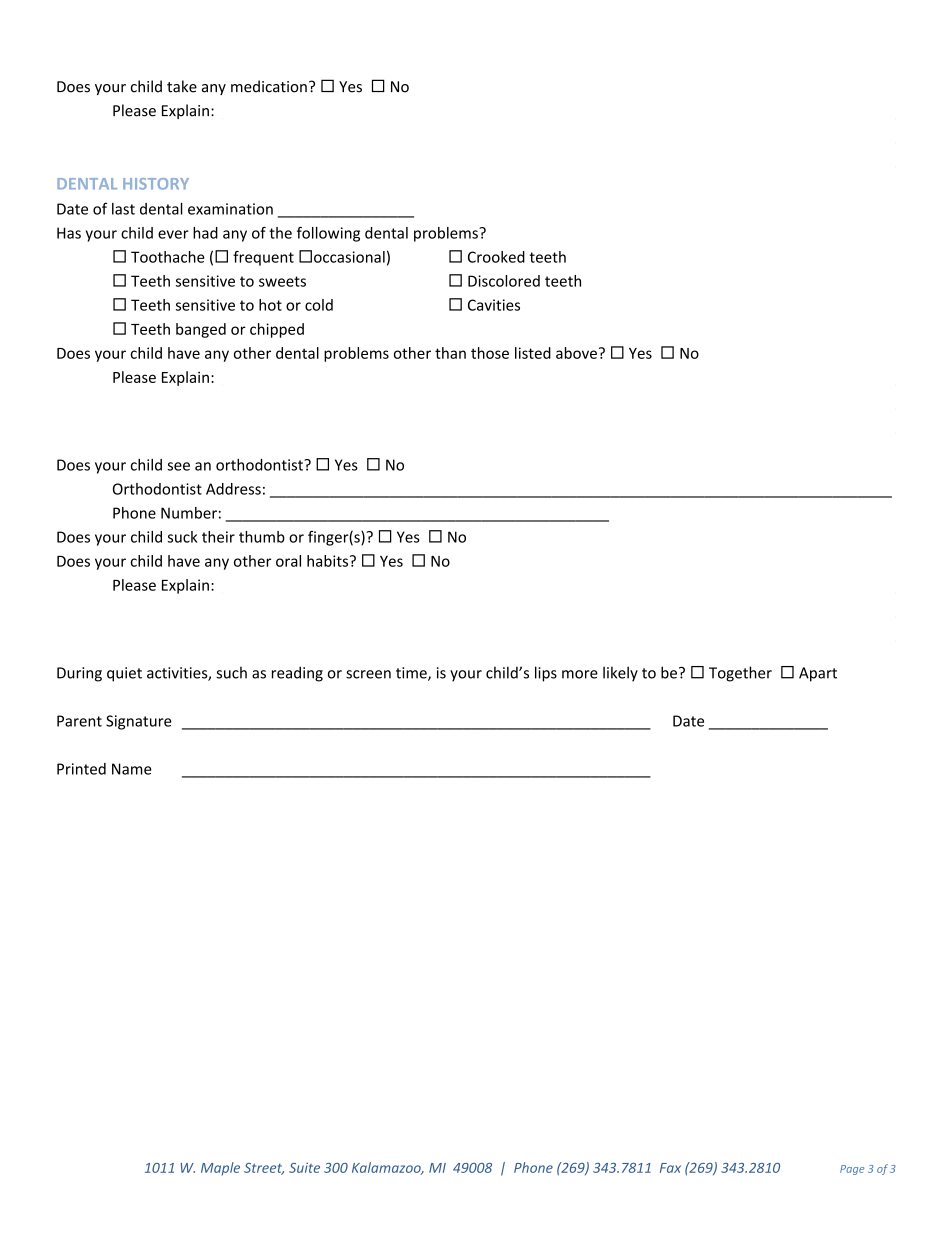 Image resolution: width=952 pixels, height=1233 pixels. What do you see at coordinates (269, 86) in the document?
I see `medication` at bounding box center [269, 86].
